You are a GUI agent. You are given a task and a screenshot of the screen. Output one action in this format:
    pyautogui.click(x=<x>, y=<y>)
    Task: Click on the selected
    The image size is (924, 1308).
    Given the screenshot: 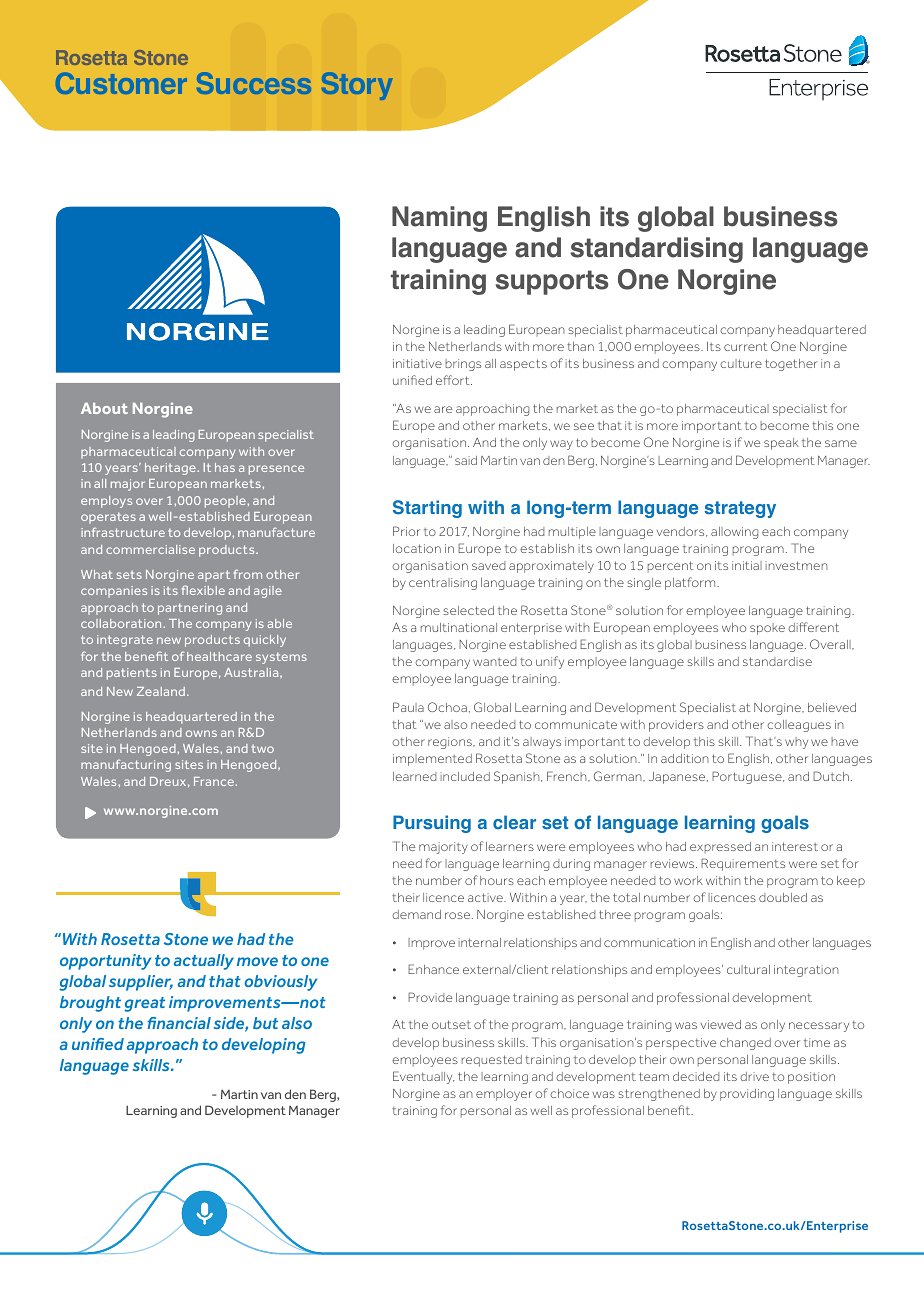 What is the action you would take?
    pyautogui.click(x=468, y=610)
